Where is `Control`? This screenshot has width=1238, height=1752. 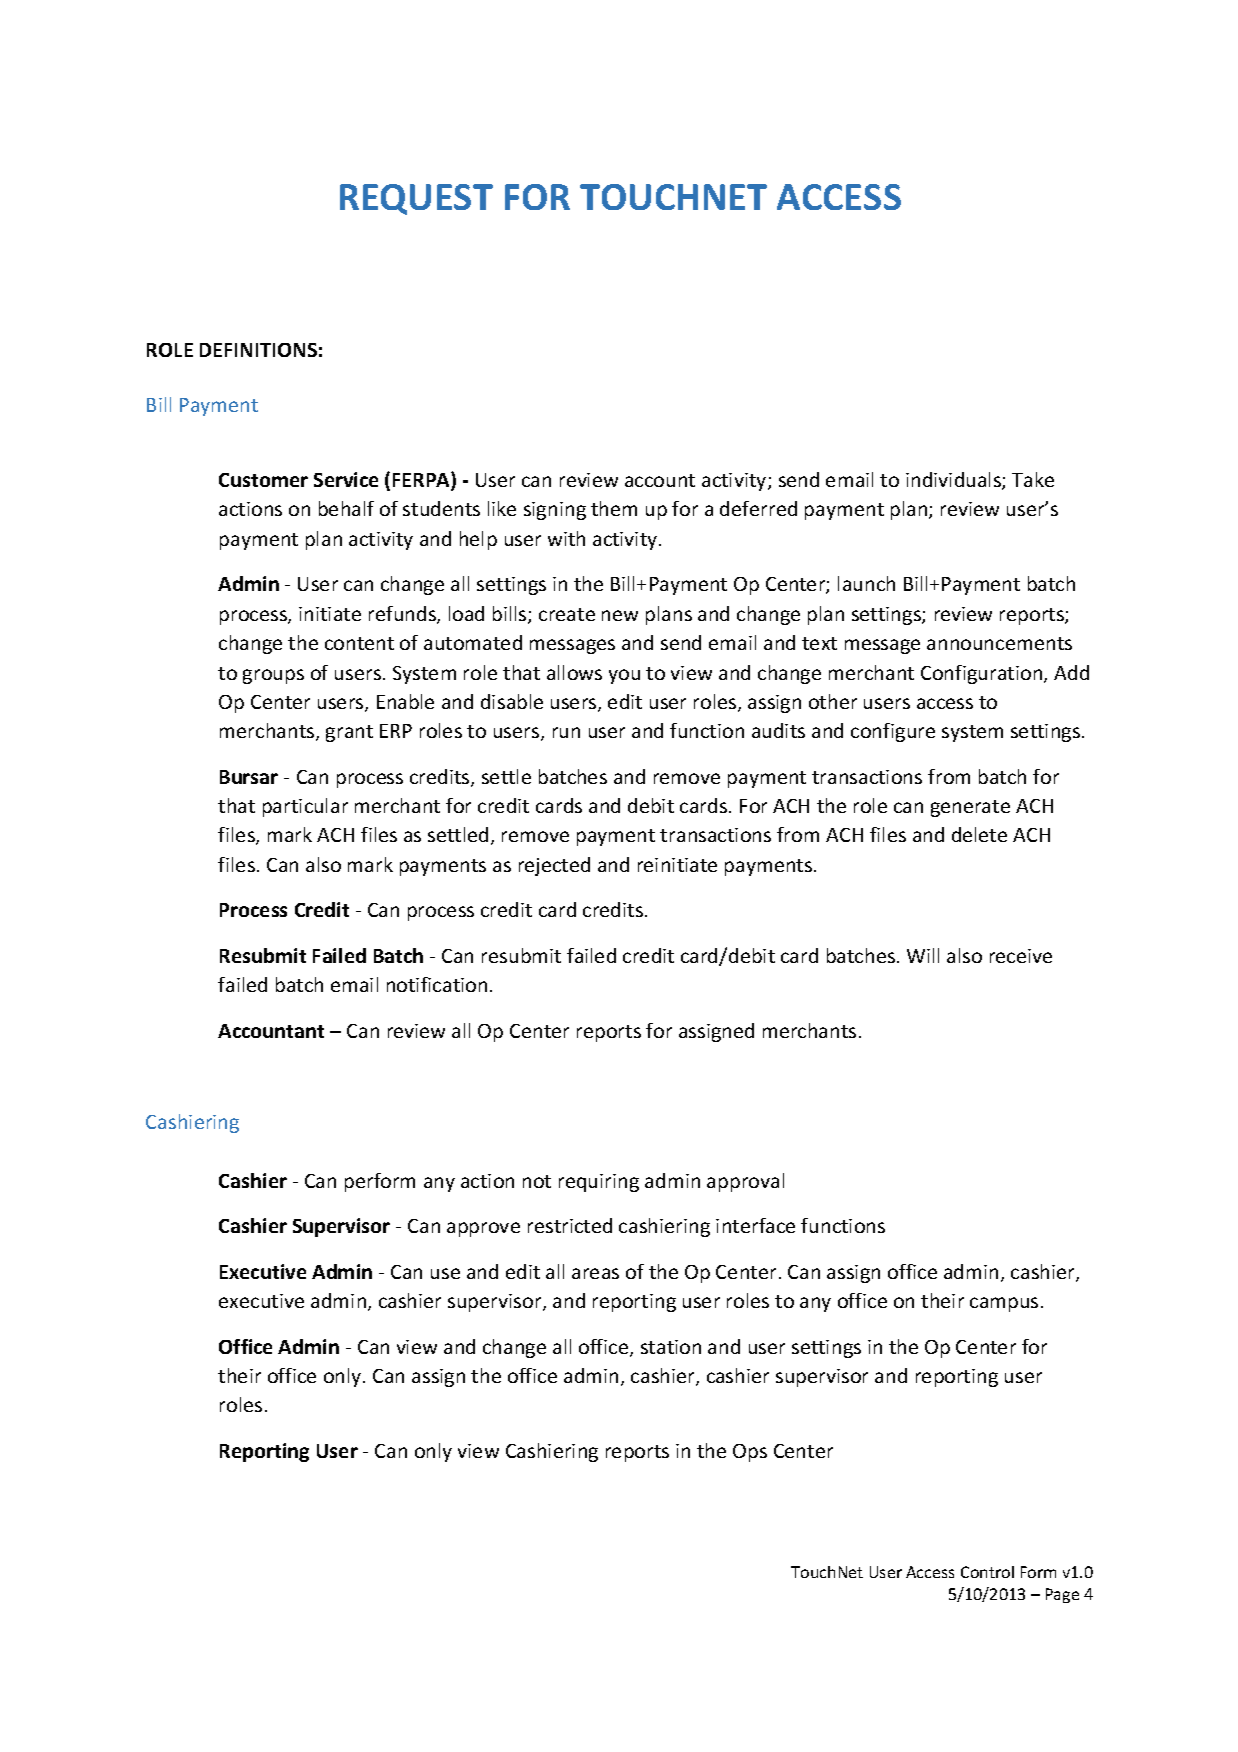 Control is located at coordinates (987, 1572).
